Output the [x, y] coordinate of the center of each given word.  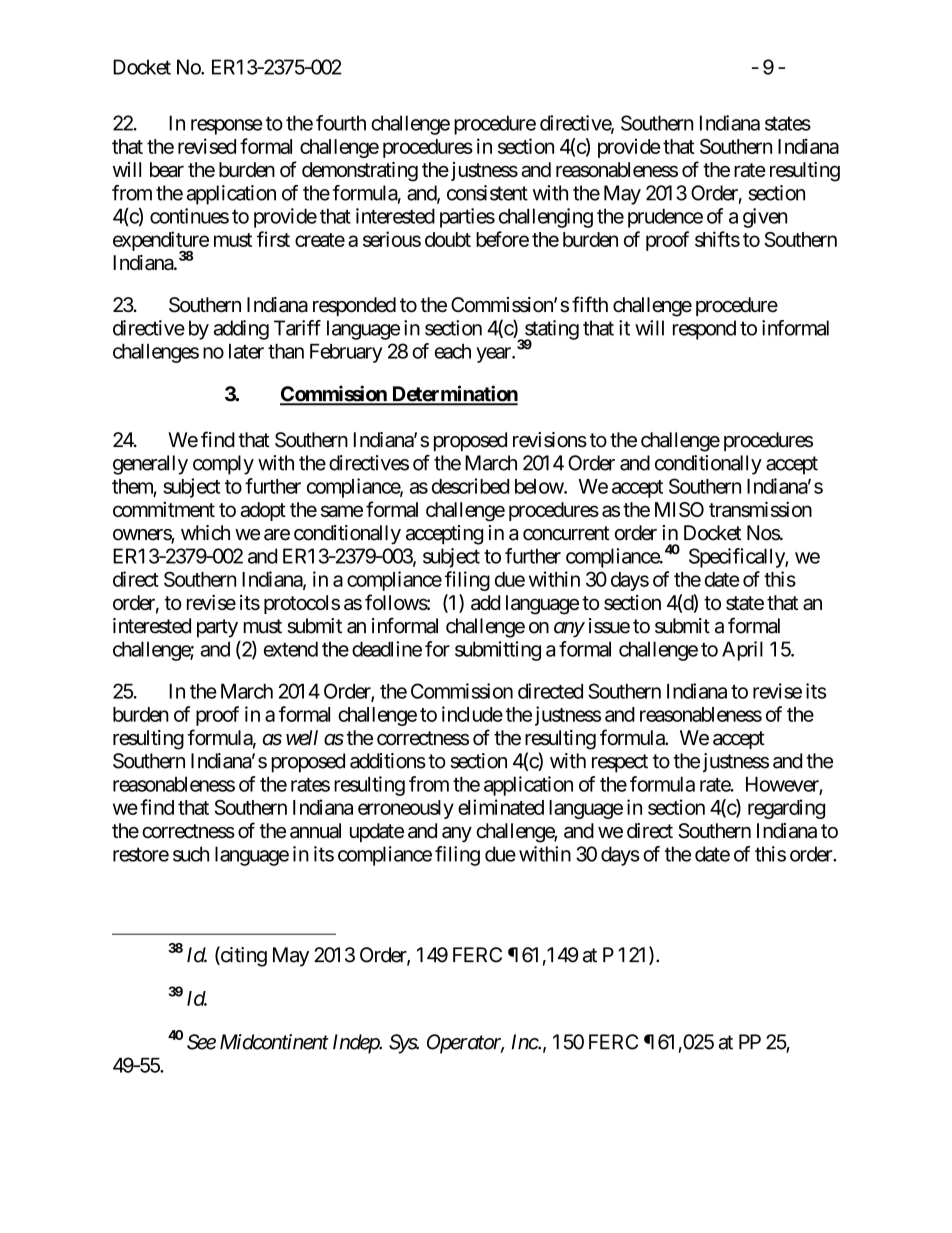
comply [223, 465]
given [765, 218]
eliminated [501, 807]
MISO [679, 509]
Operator [465, 1044]
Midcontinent [274, 1042]
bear [167, 169]
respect [620, 763]
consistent [487, 193]
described [470, 486]
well [302, 738]
